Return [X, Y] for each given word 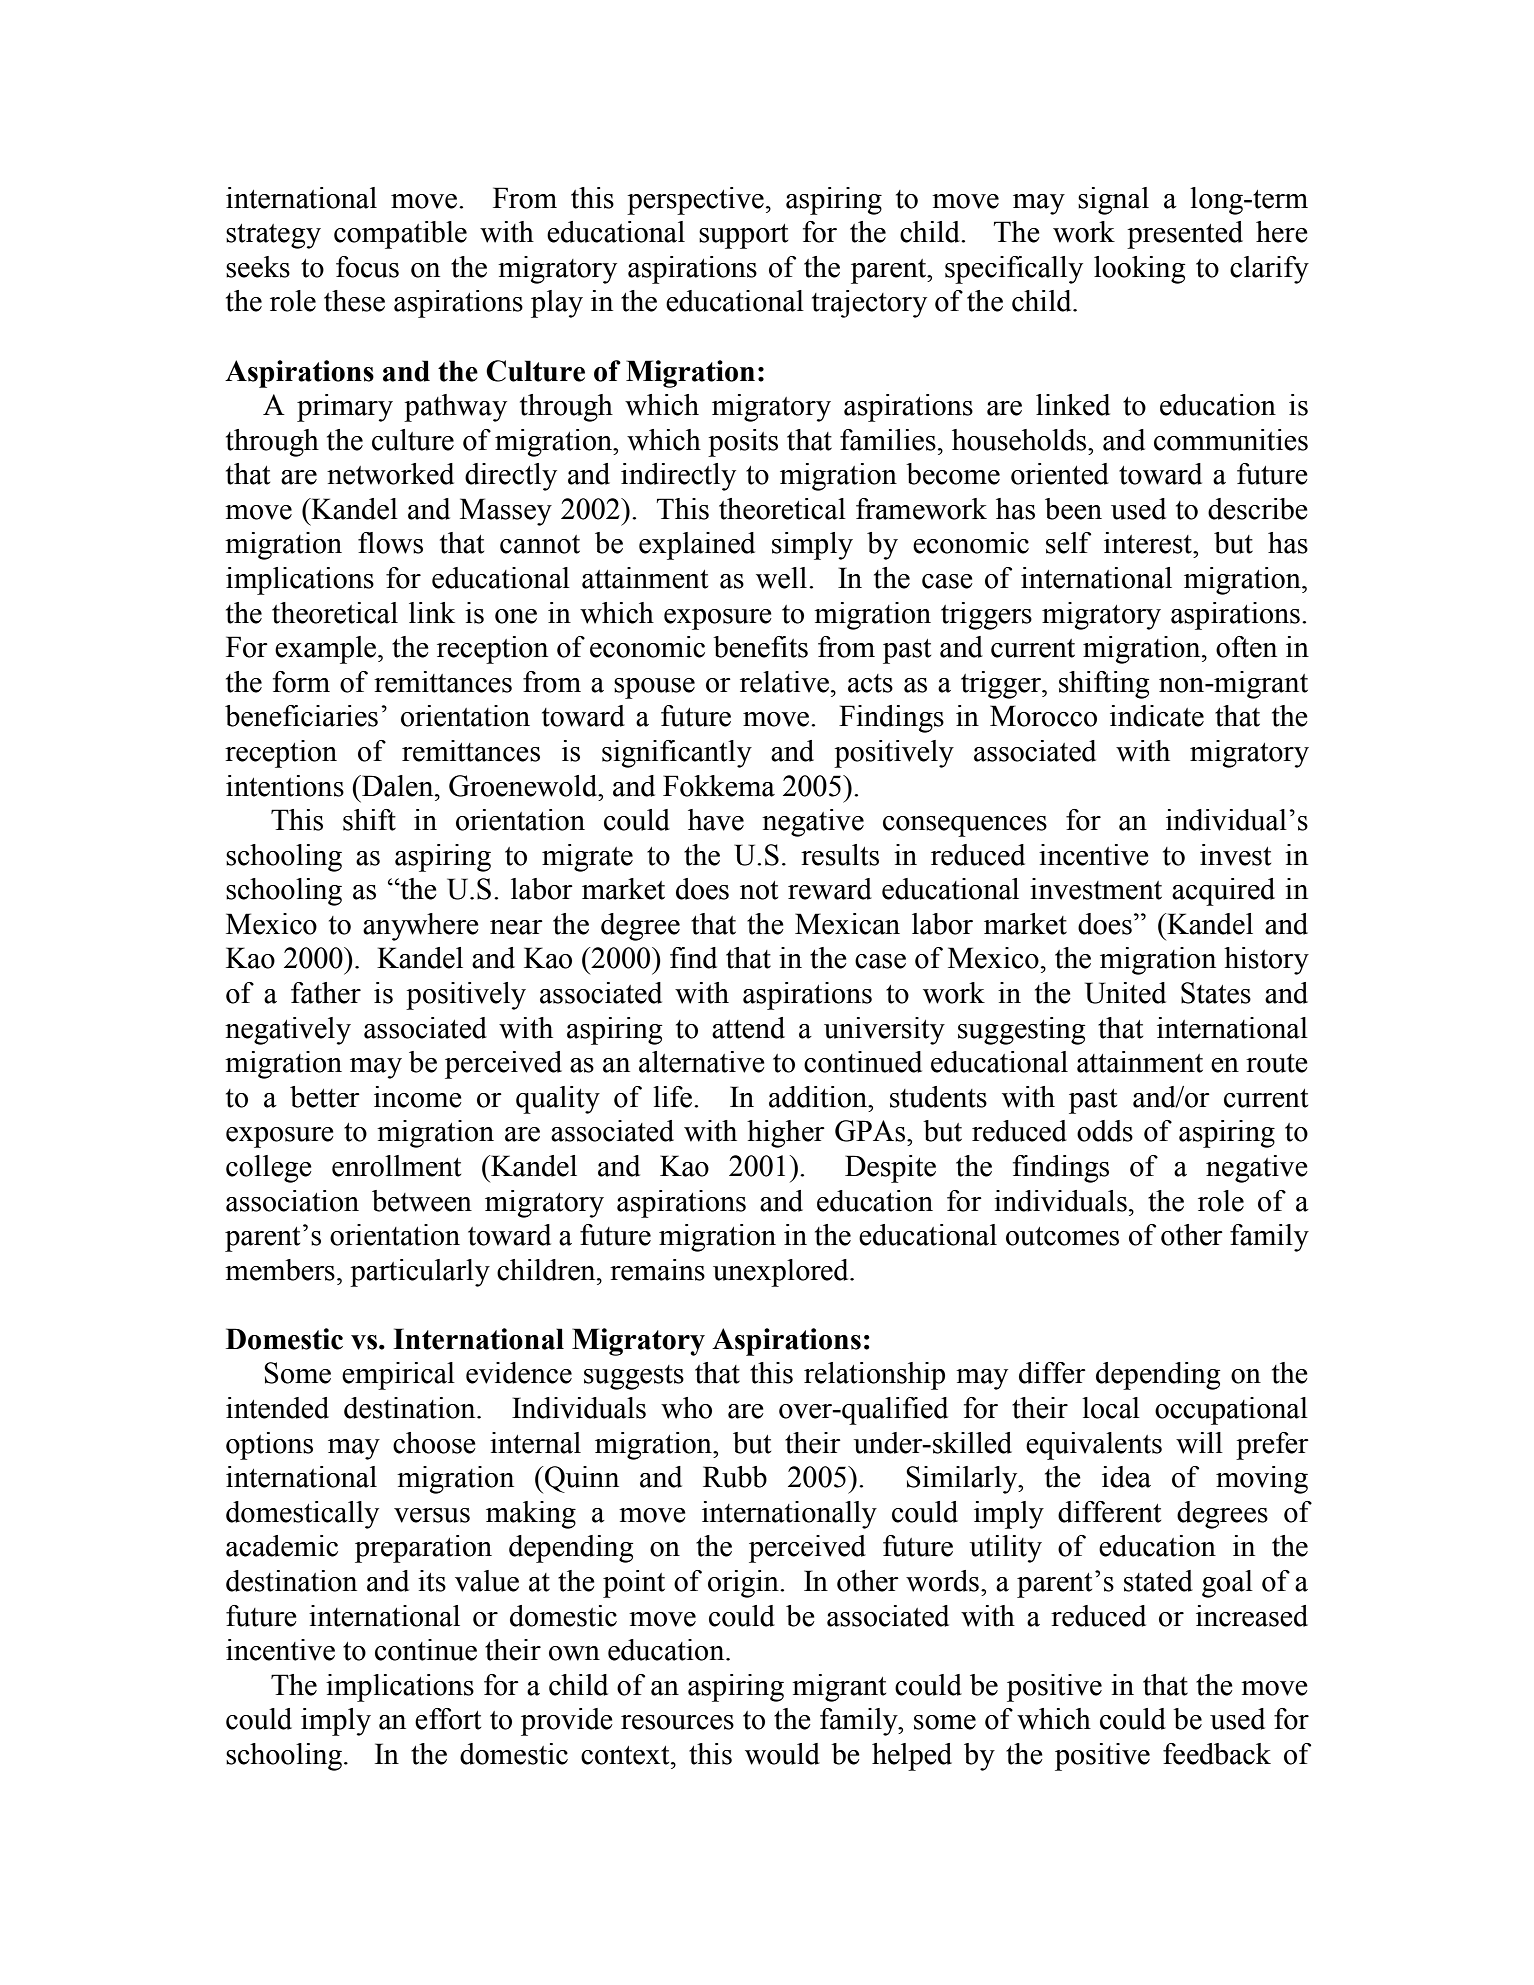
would [782, 1754]
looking [1139, 270]
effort [448, 1719]
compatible [400, 235]
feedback [1217, 1754]
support [743, 236]
